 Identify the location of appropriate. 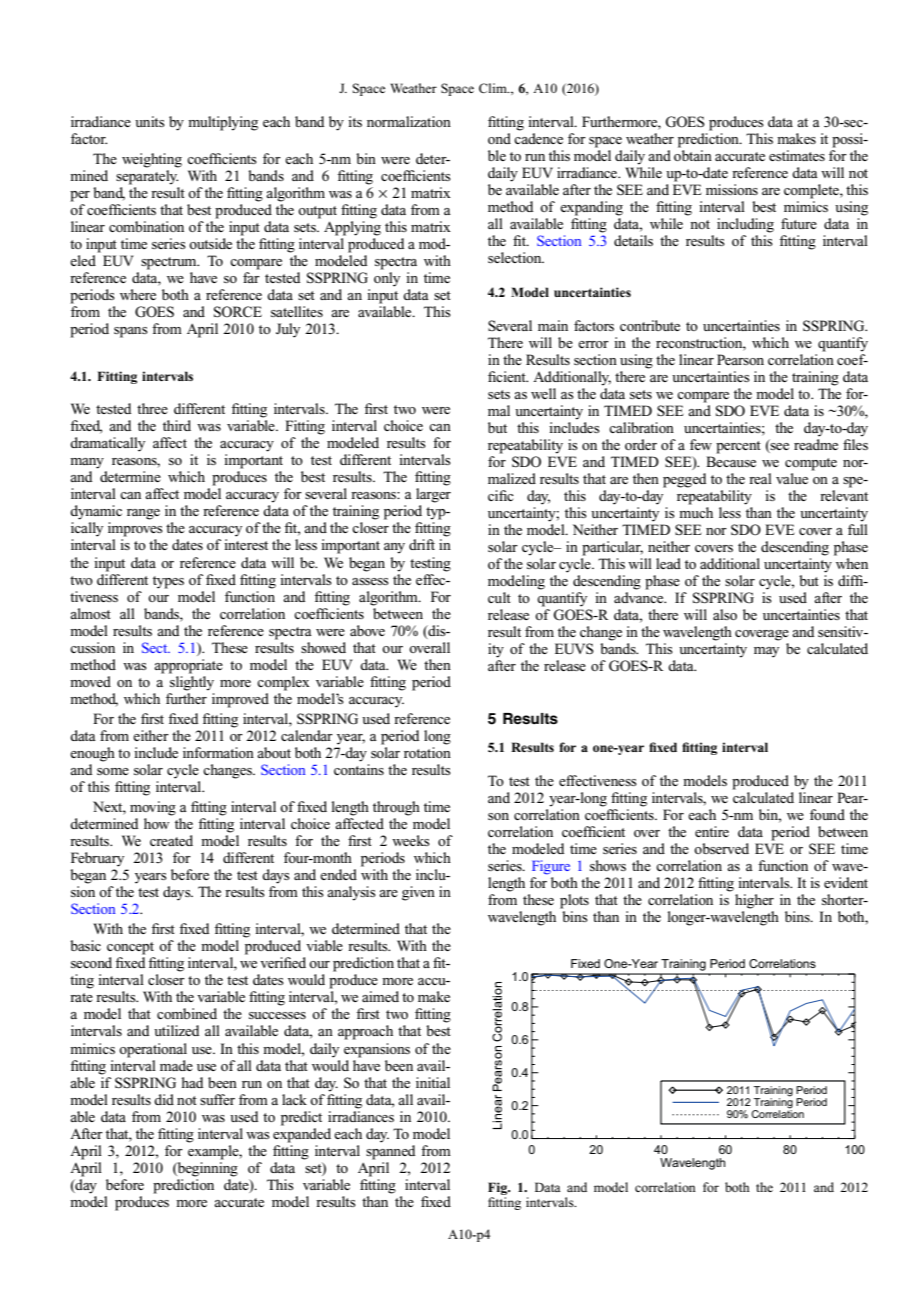
(188, 666).
